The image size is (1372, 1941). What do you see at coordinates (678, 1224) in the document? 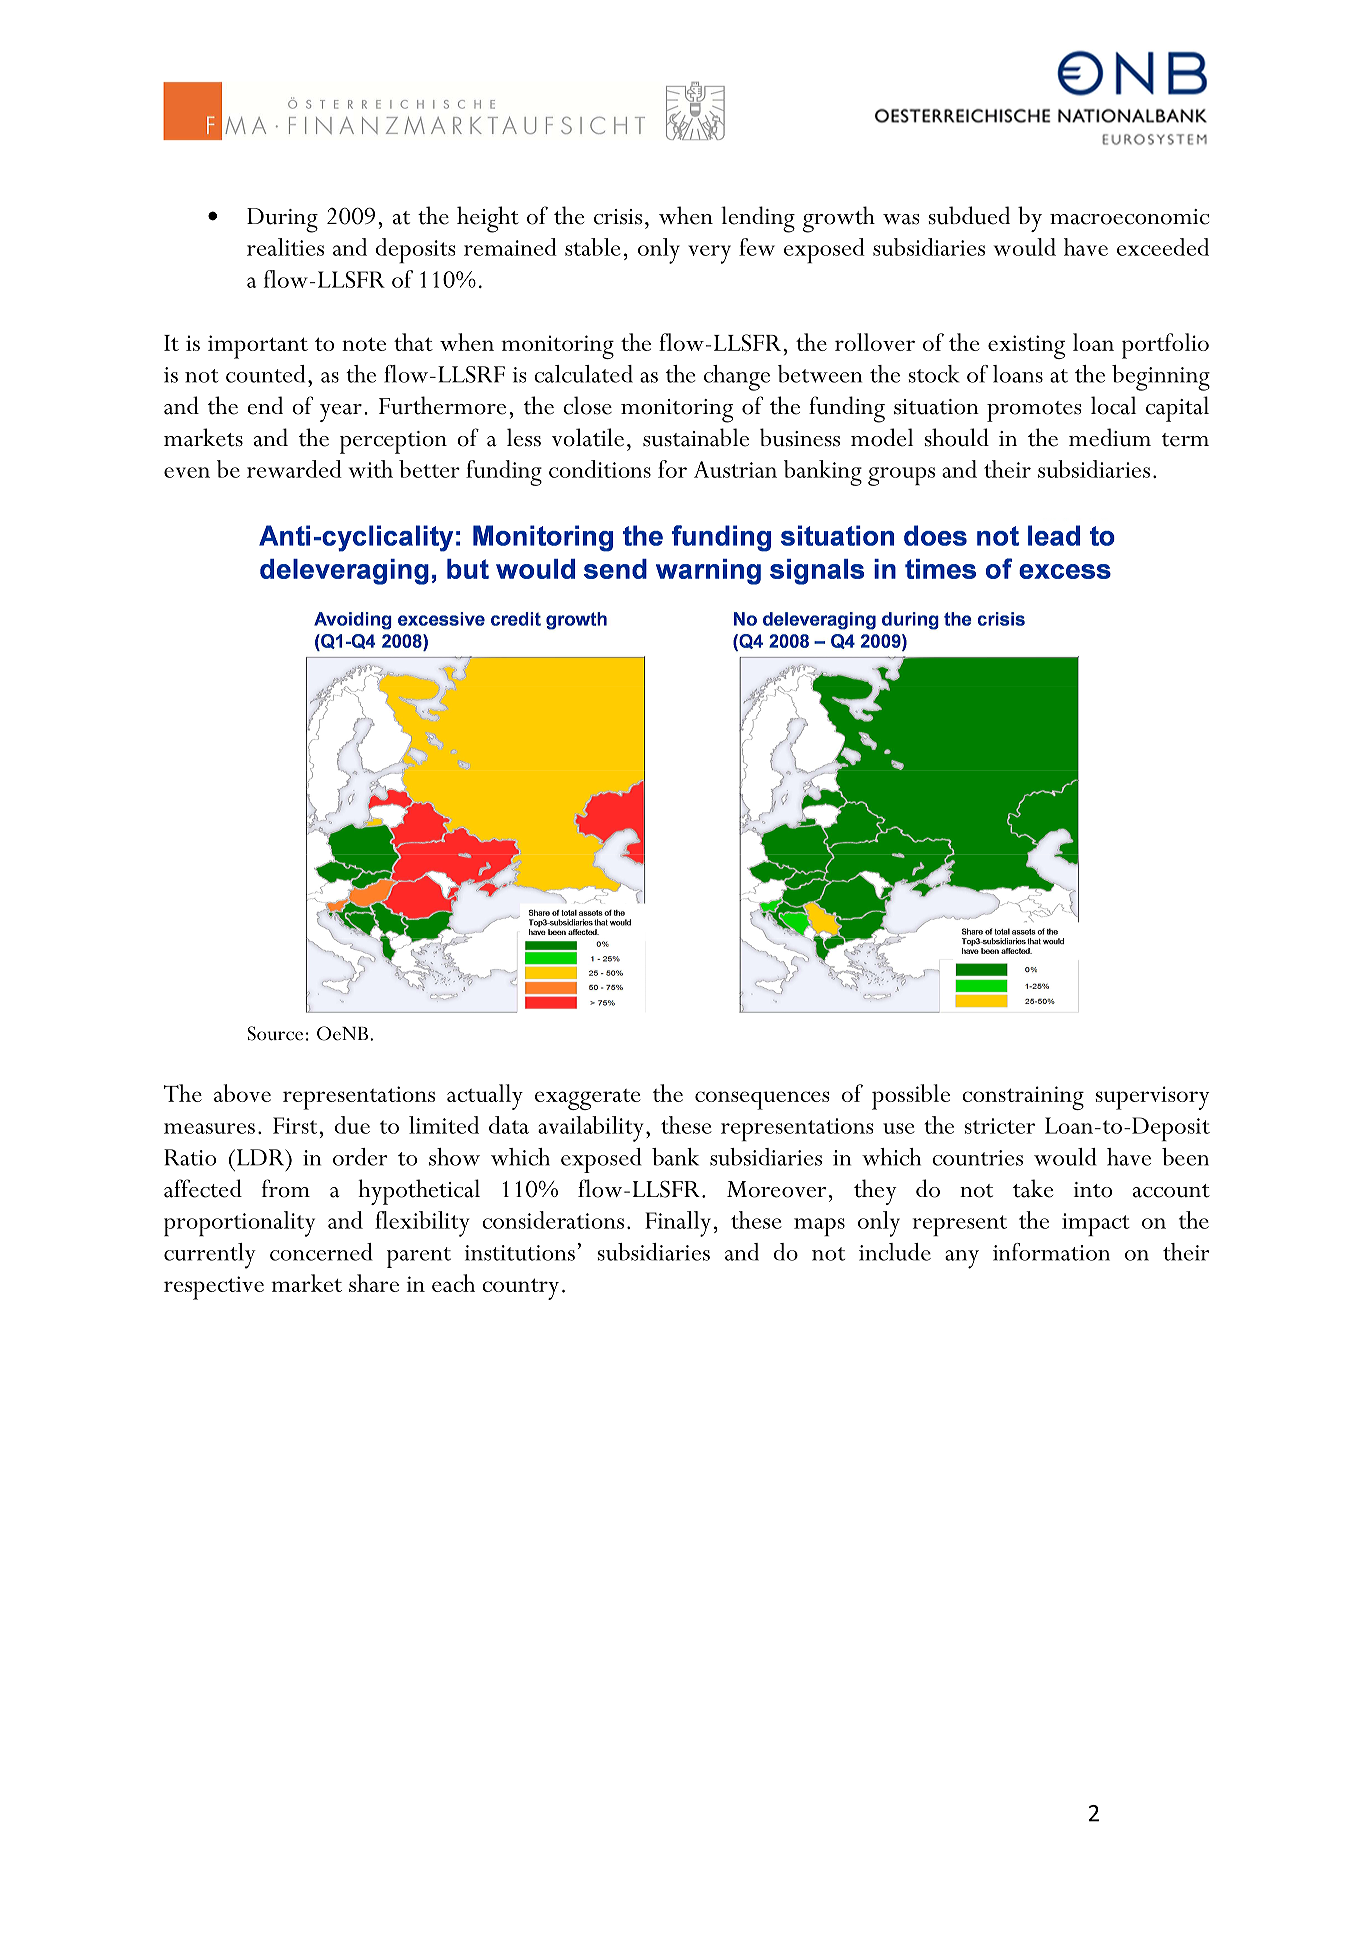
I see `Finally` at bounding box center [678, 1224].
